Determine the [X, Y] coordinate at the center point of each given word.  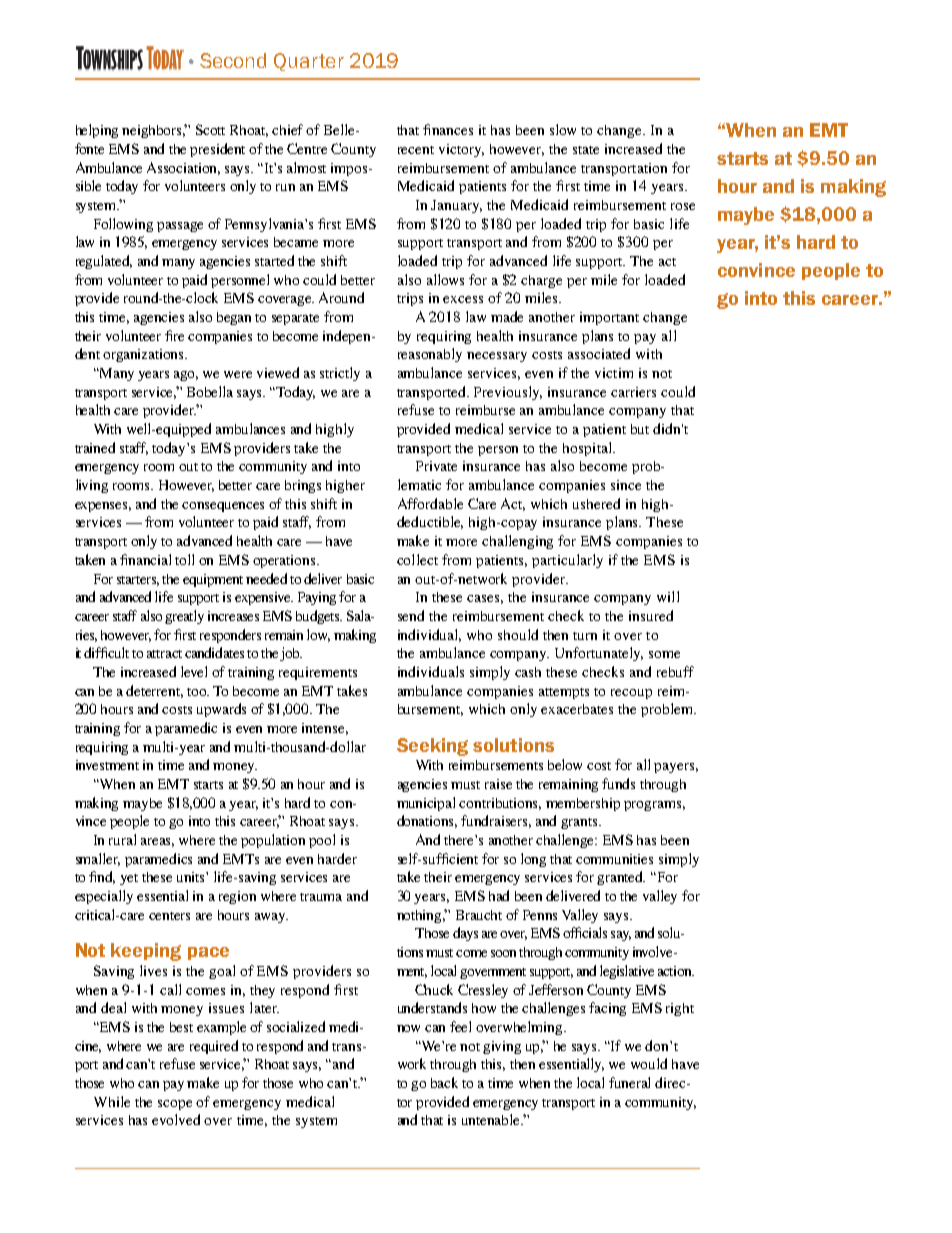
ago [186, 376]
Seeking [432, 747]
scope [175, 1105]
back [444, 1082]
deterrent [154, 691]
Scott [210, 129]
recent [416, 150]
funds [618, 783]
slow [563, 129]
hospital [588, 449]
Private [436, 466]
